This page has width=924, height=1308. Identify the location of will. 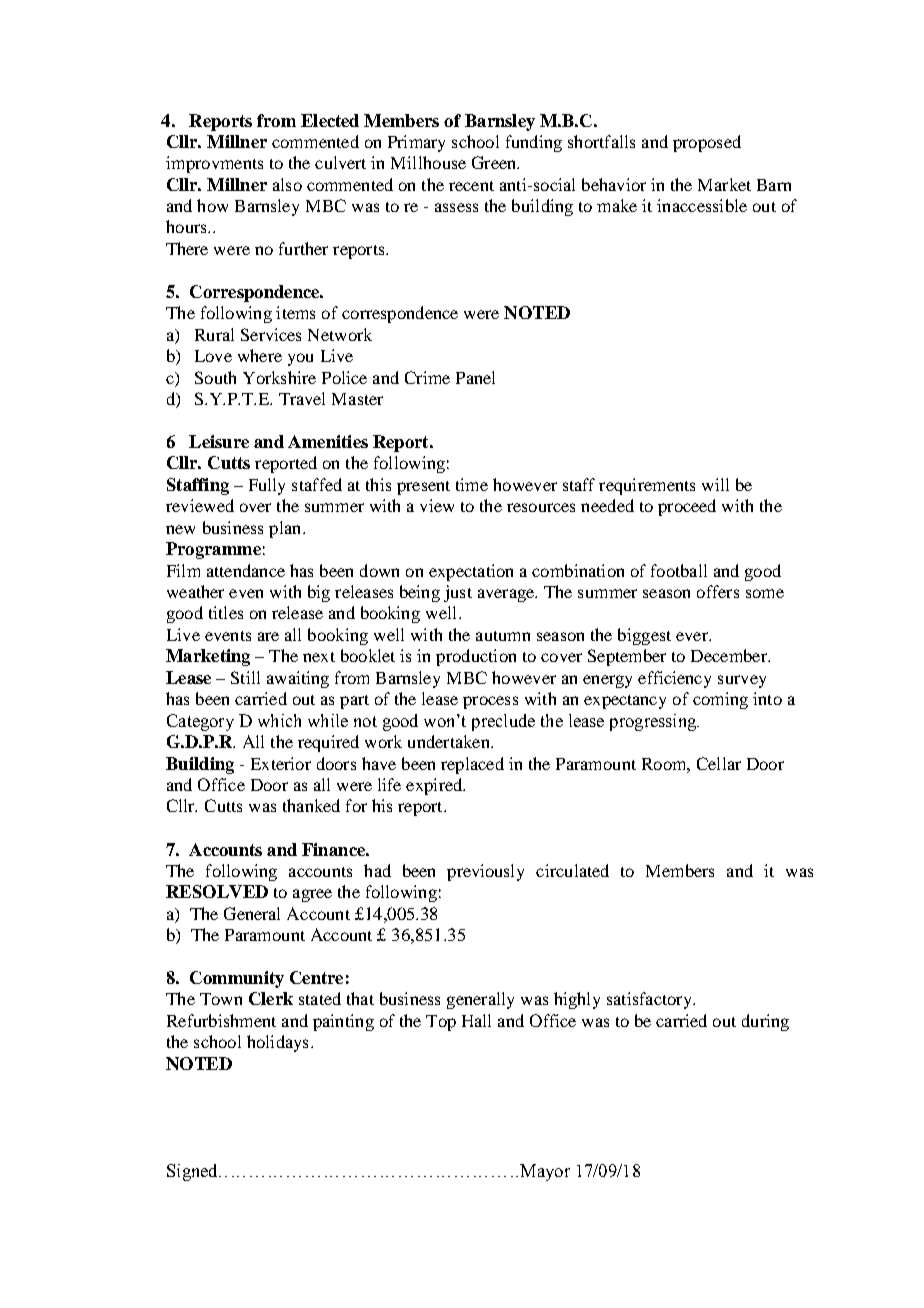
(715, 484).
